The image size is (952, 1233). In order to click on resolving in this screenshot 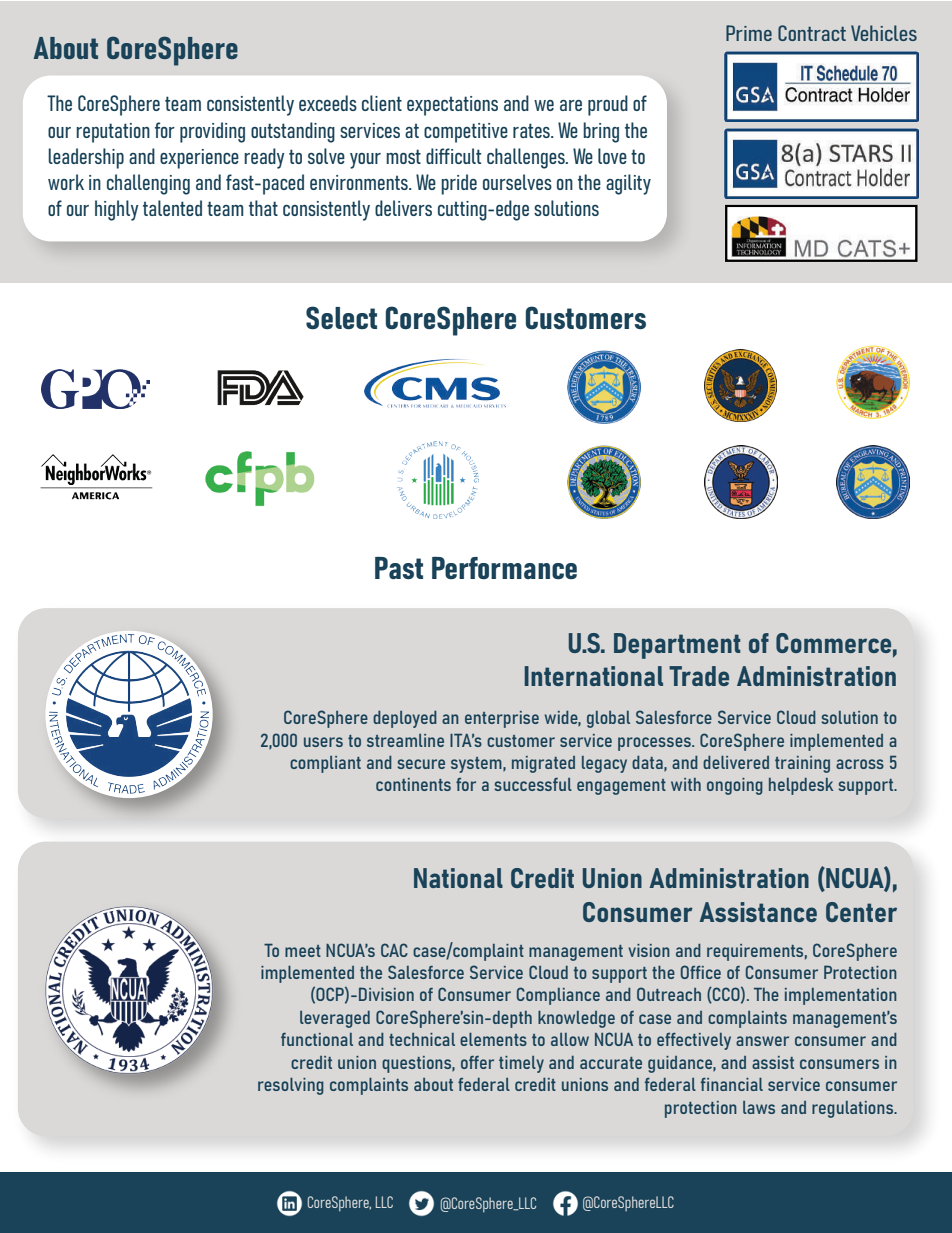, I will do `click(291, 1086)`.
